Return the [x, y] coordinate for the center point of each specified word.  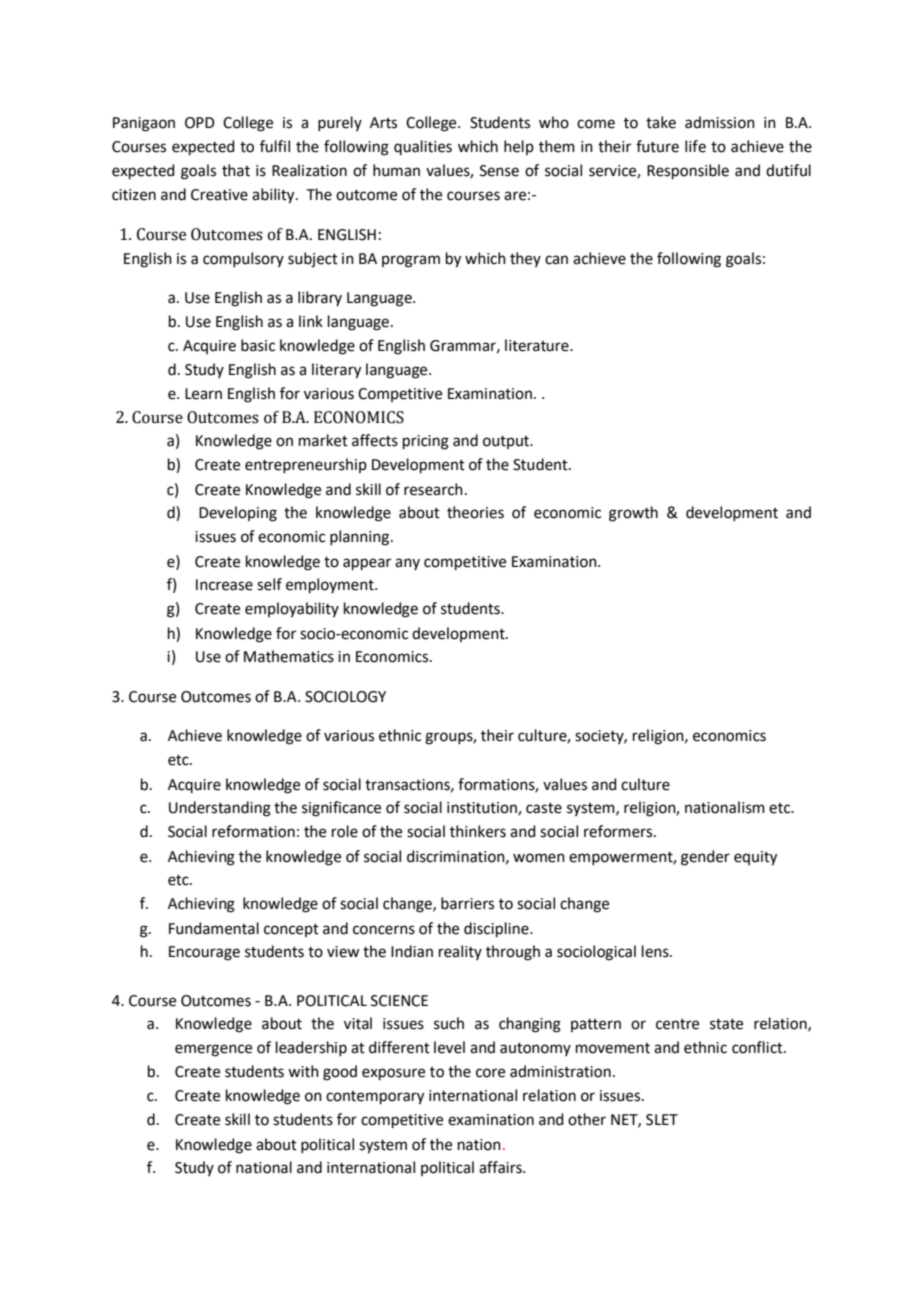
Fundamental [214, 928]
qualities [423, 147]
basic [258, 345]
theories [475, 512]
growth [633, 514]
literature [538, 345]
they [525, 259]
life [695, 146]
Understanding [220, 809]
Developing [238, 514]
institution [483, 809]
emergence [213, 1050]
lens [656, 951]
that [236, 170]
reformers [619, 831]
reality [460, 952]
